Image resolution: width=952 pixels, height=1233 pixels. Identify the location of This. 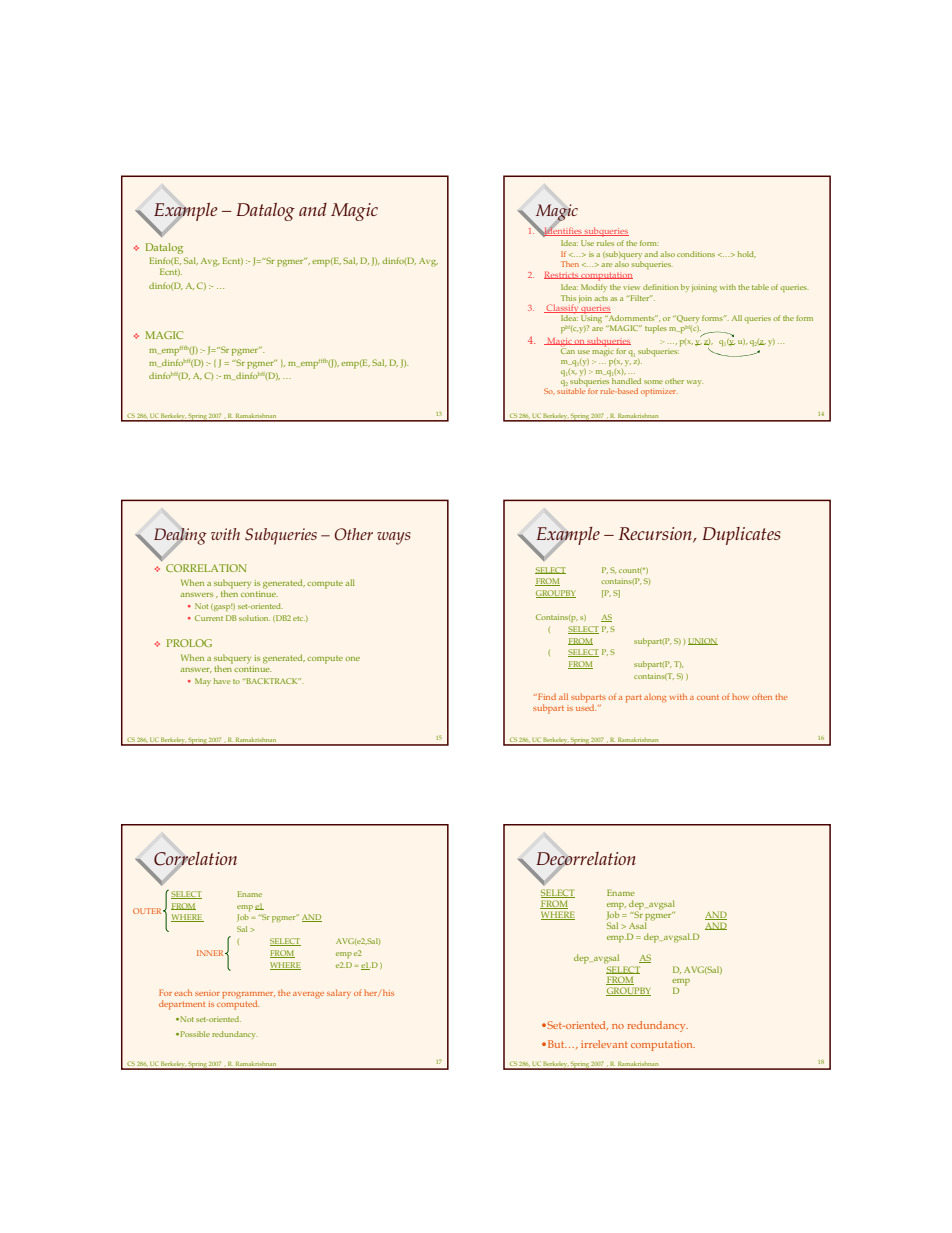
(568, 298).
